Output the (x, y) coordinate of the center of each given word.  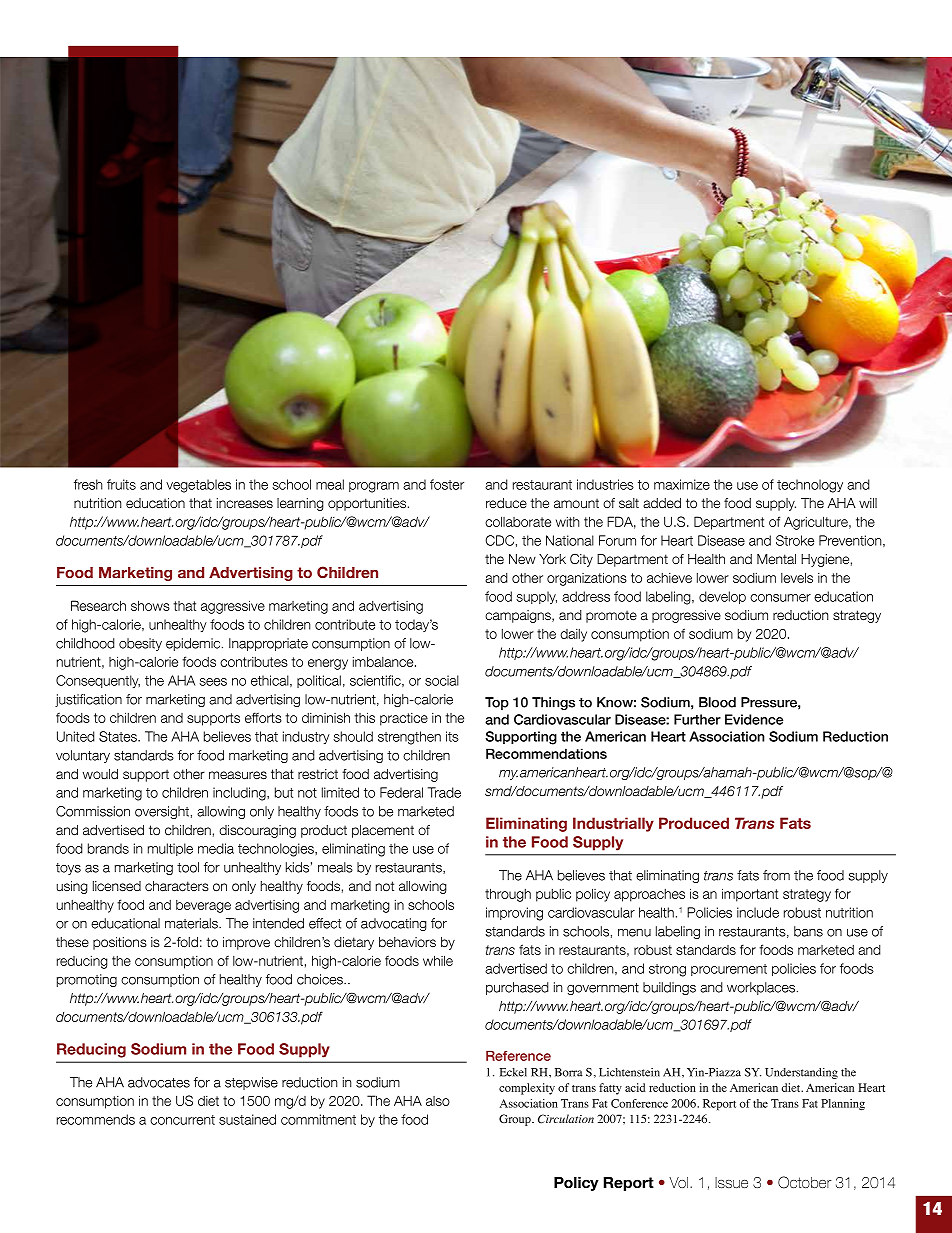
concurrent (182, 1120)
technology (810, 486)
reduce (506, 503)
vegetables (198, 486)
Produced (694, 823)
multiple (170, 849)
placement (383, 831)
